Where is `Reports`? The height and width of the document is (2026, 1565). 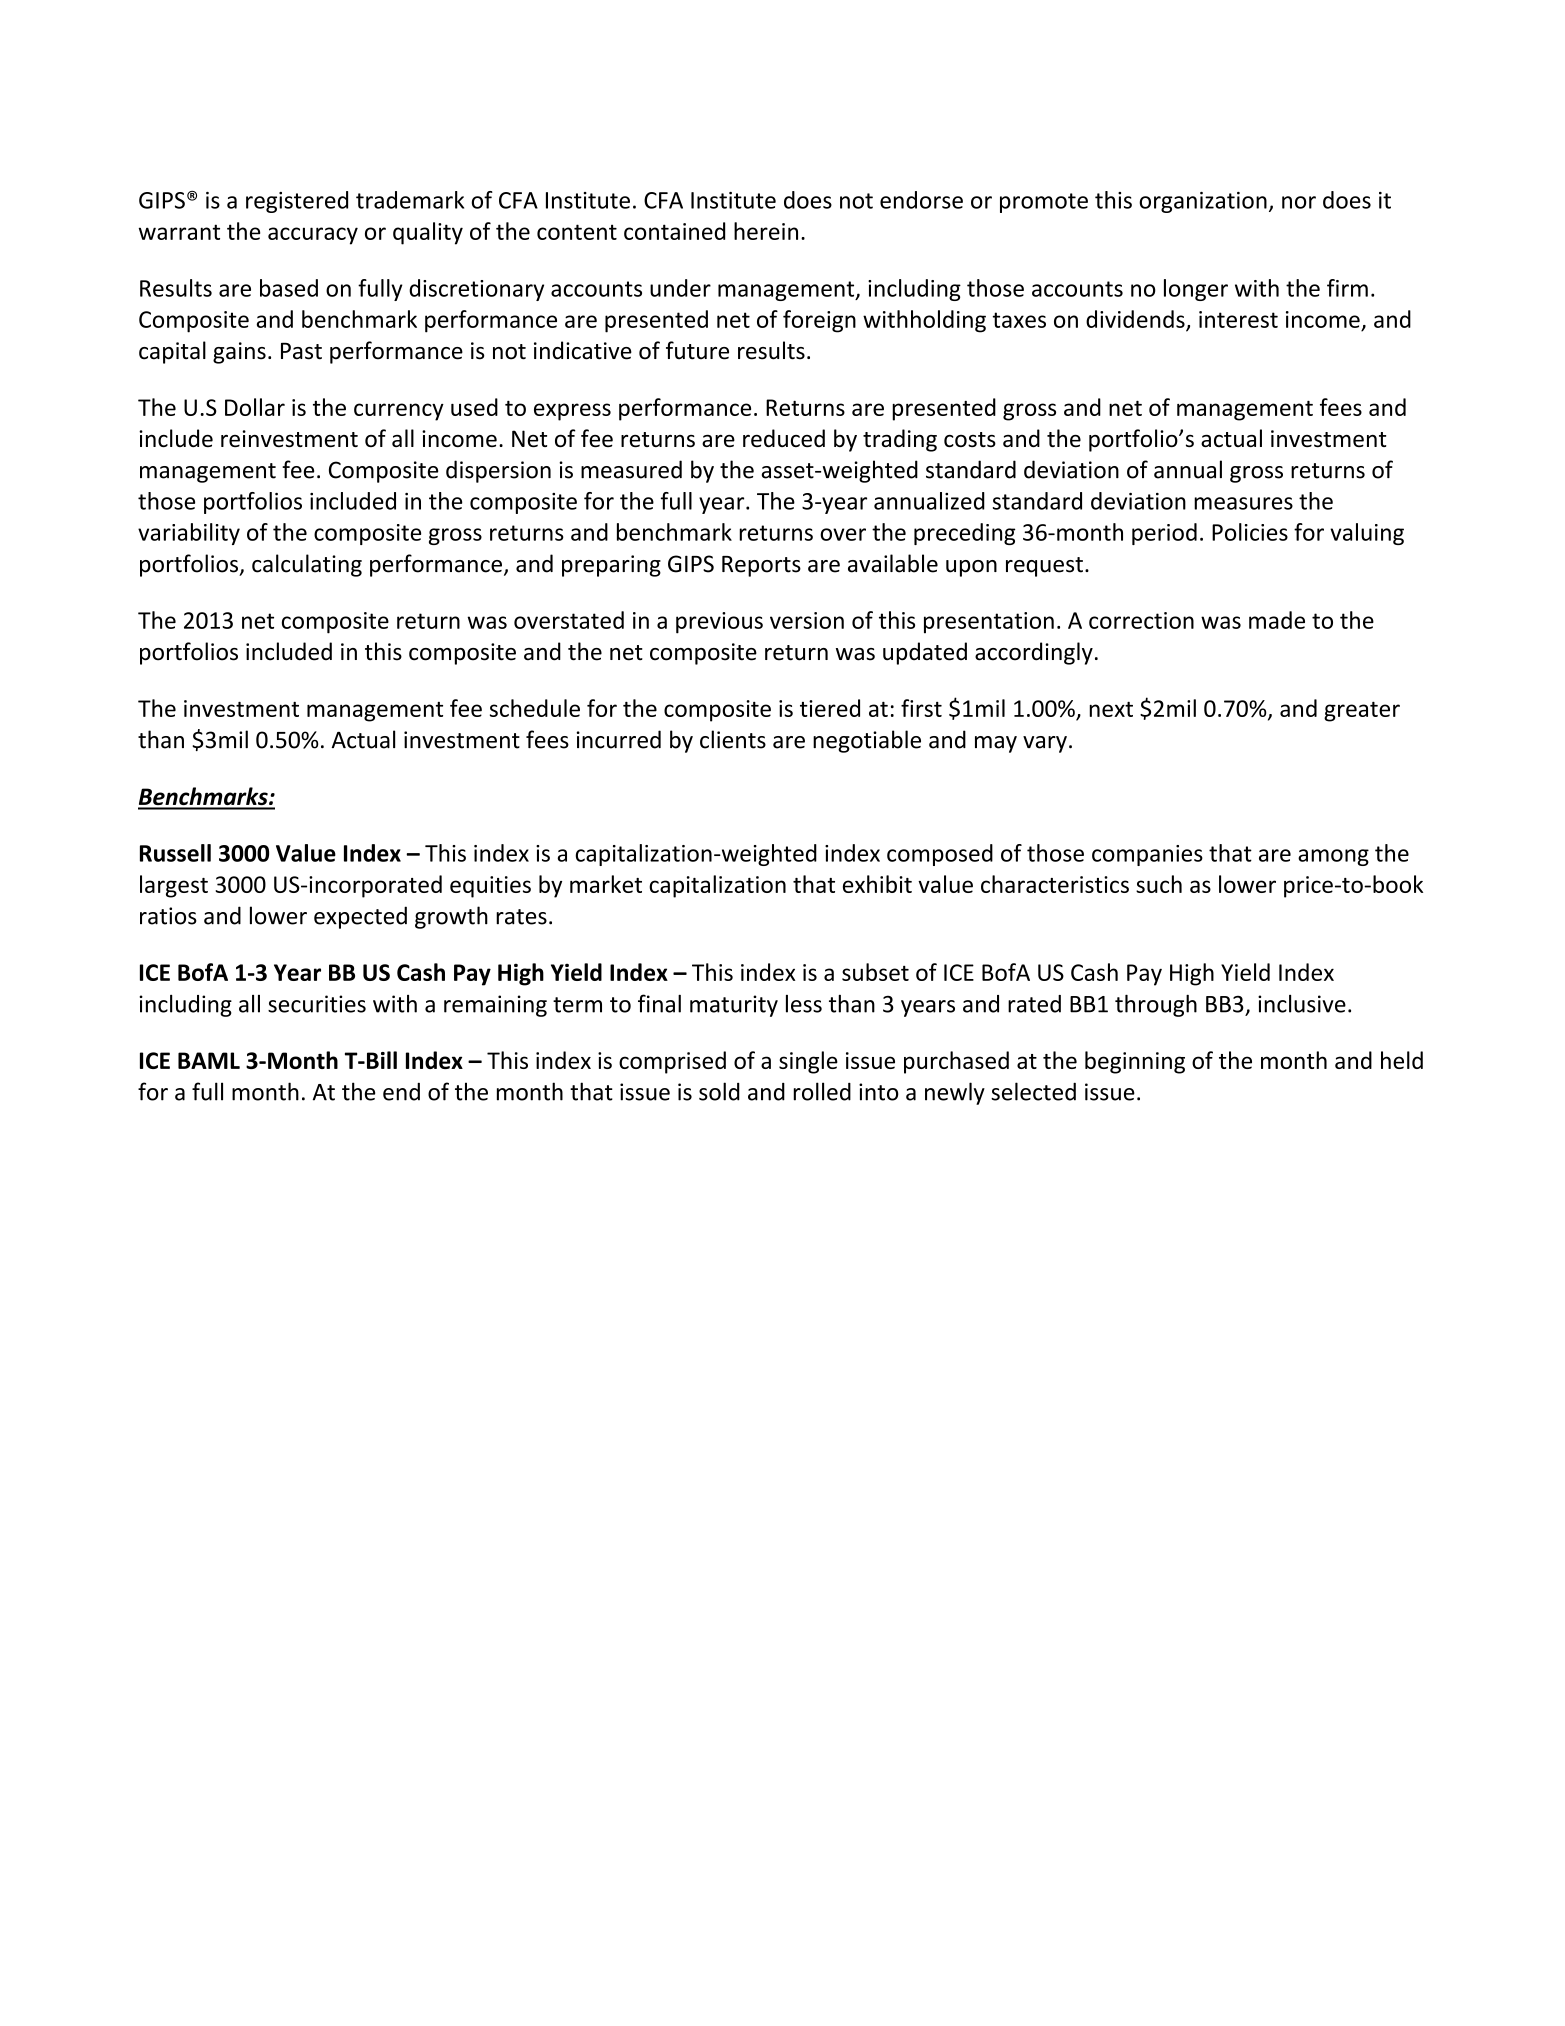
Reports is located at coordinates (761, 566).
